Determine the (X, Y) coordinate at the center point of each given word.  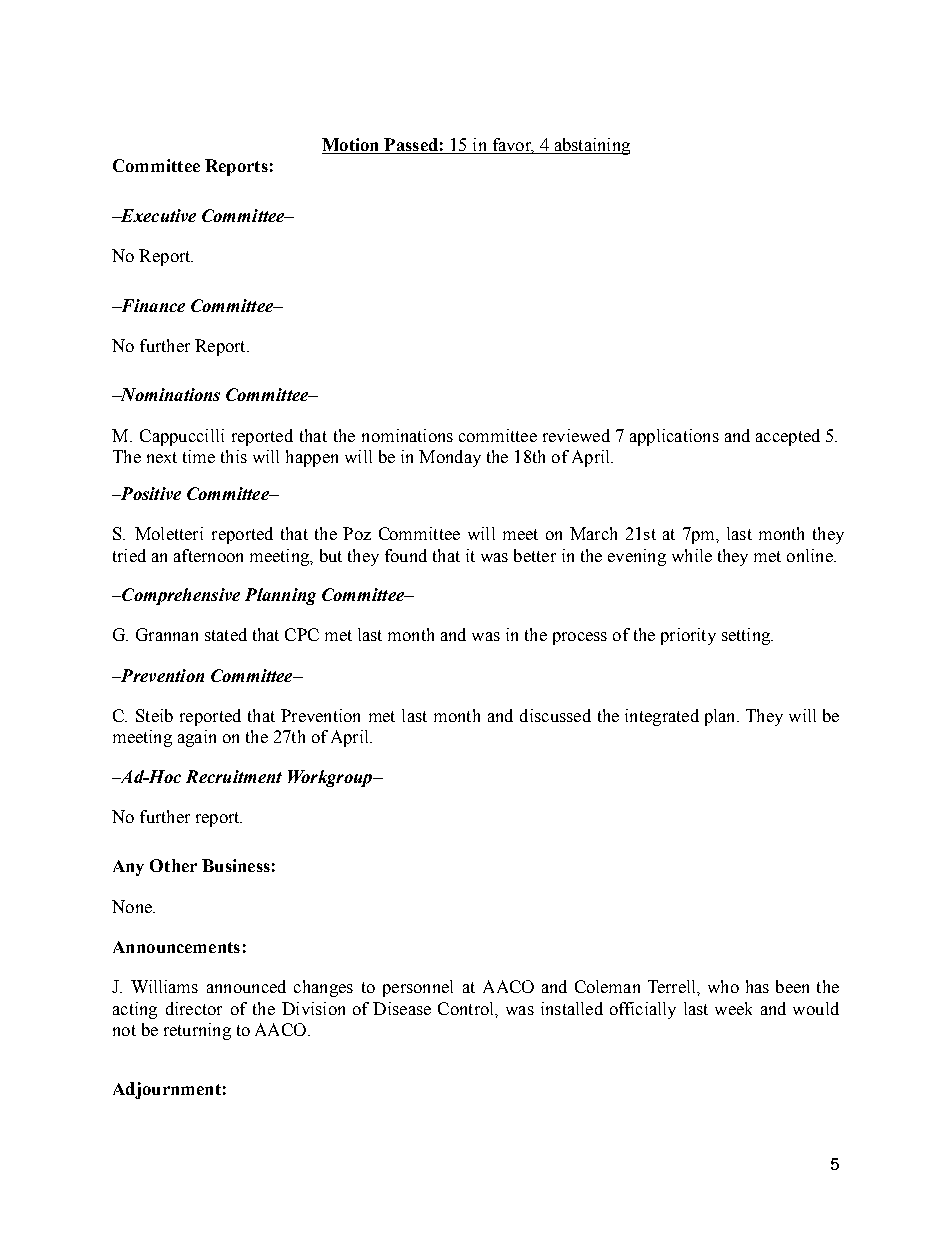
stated (226, 634)
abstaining (591, 146)
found (406, 555)
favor (512, 146)
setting (747, 636)
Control (467, 1008)
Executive (157, 215)
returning (197, 1031)
